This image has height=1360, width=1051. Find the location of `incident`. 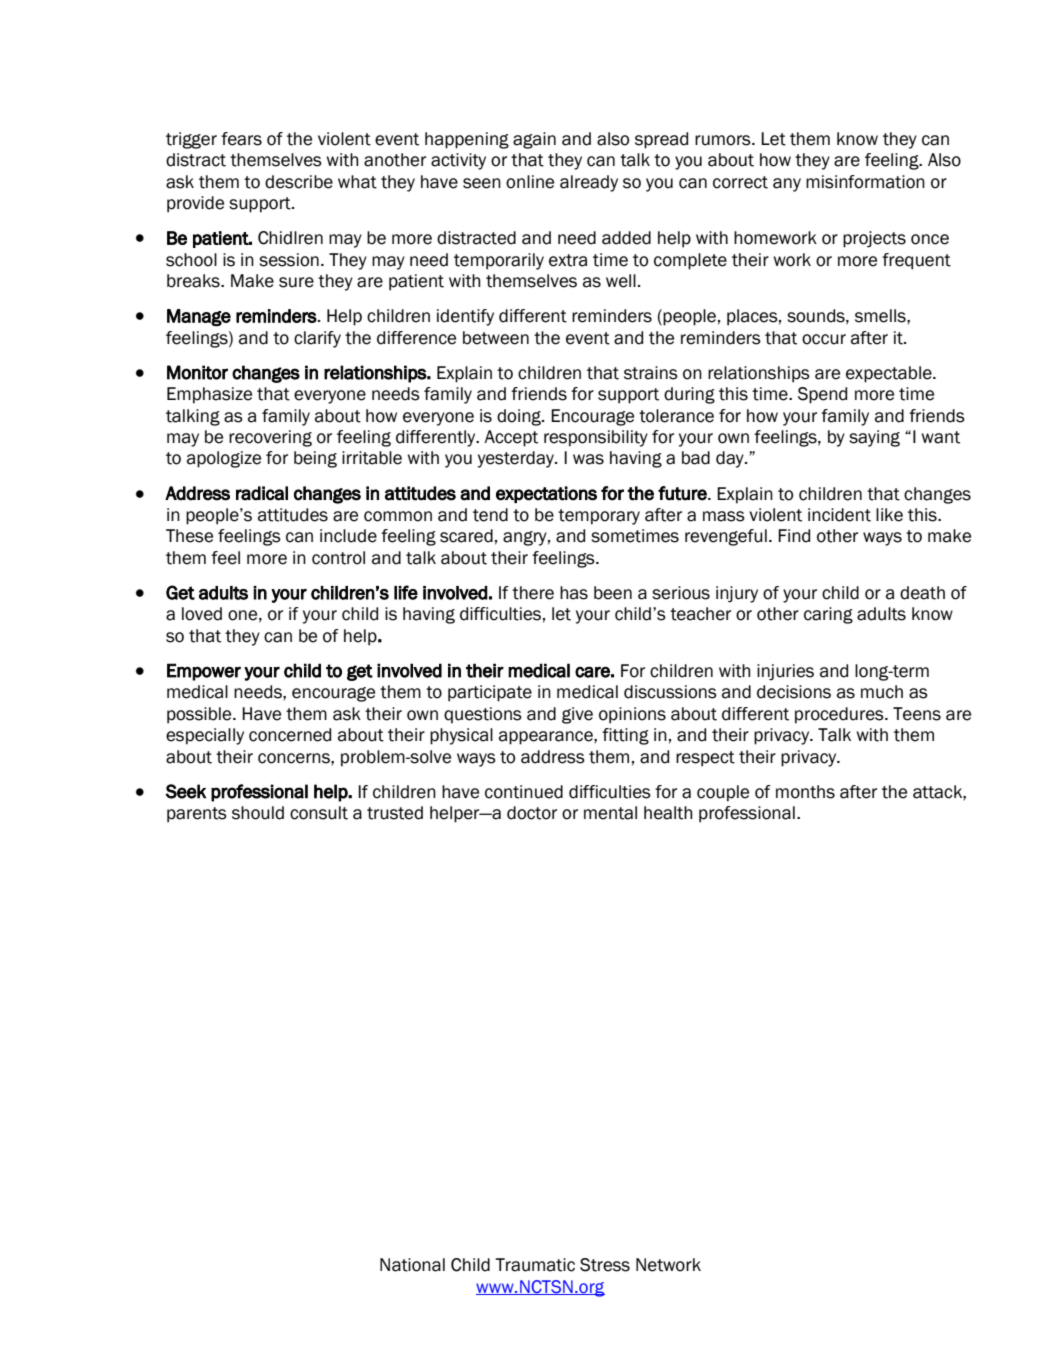

incident is located at coordinates (839, 515).
